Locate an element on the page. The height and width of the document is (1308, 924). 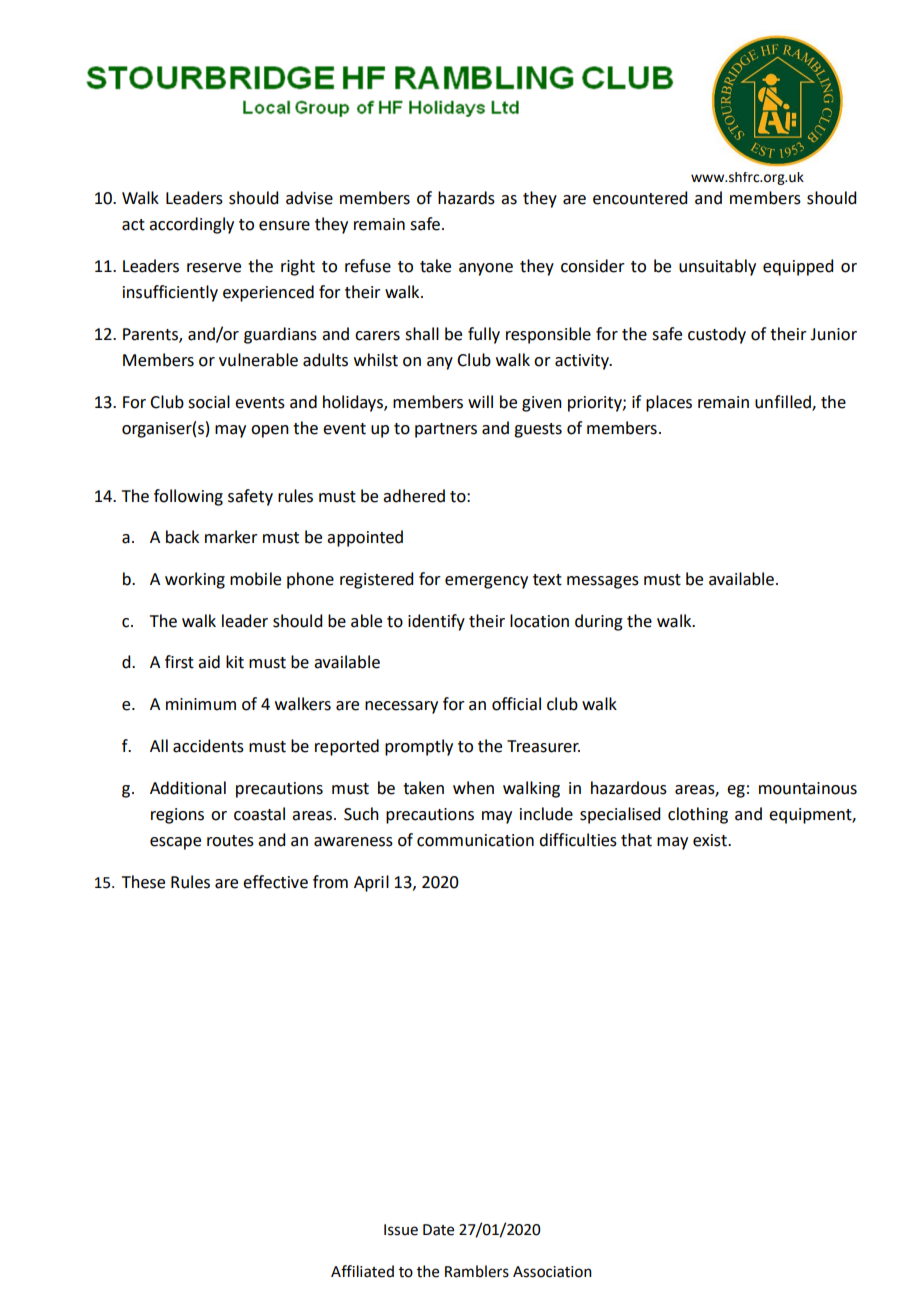
effective is located at coordinates (275, 882).
